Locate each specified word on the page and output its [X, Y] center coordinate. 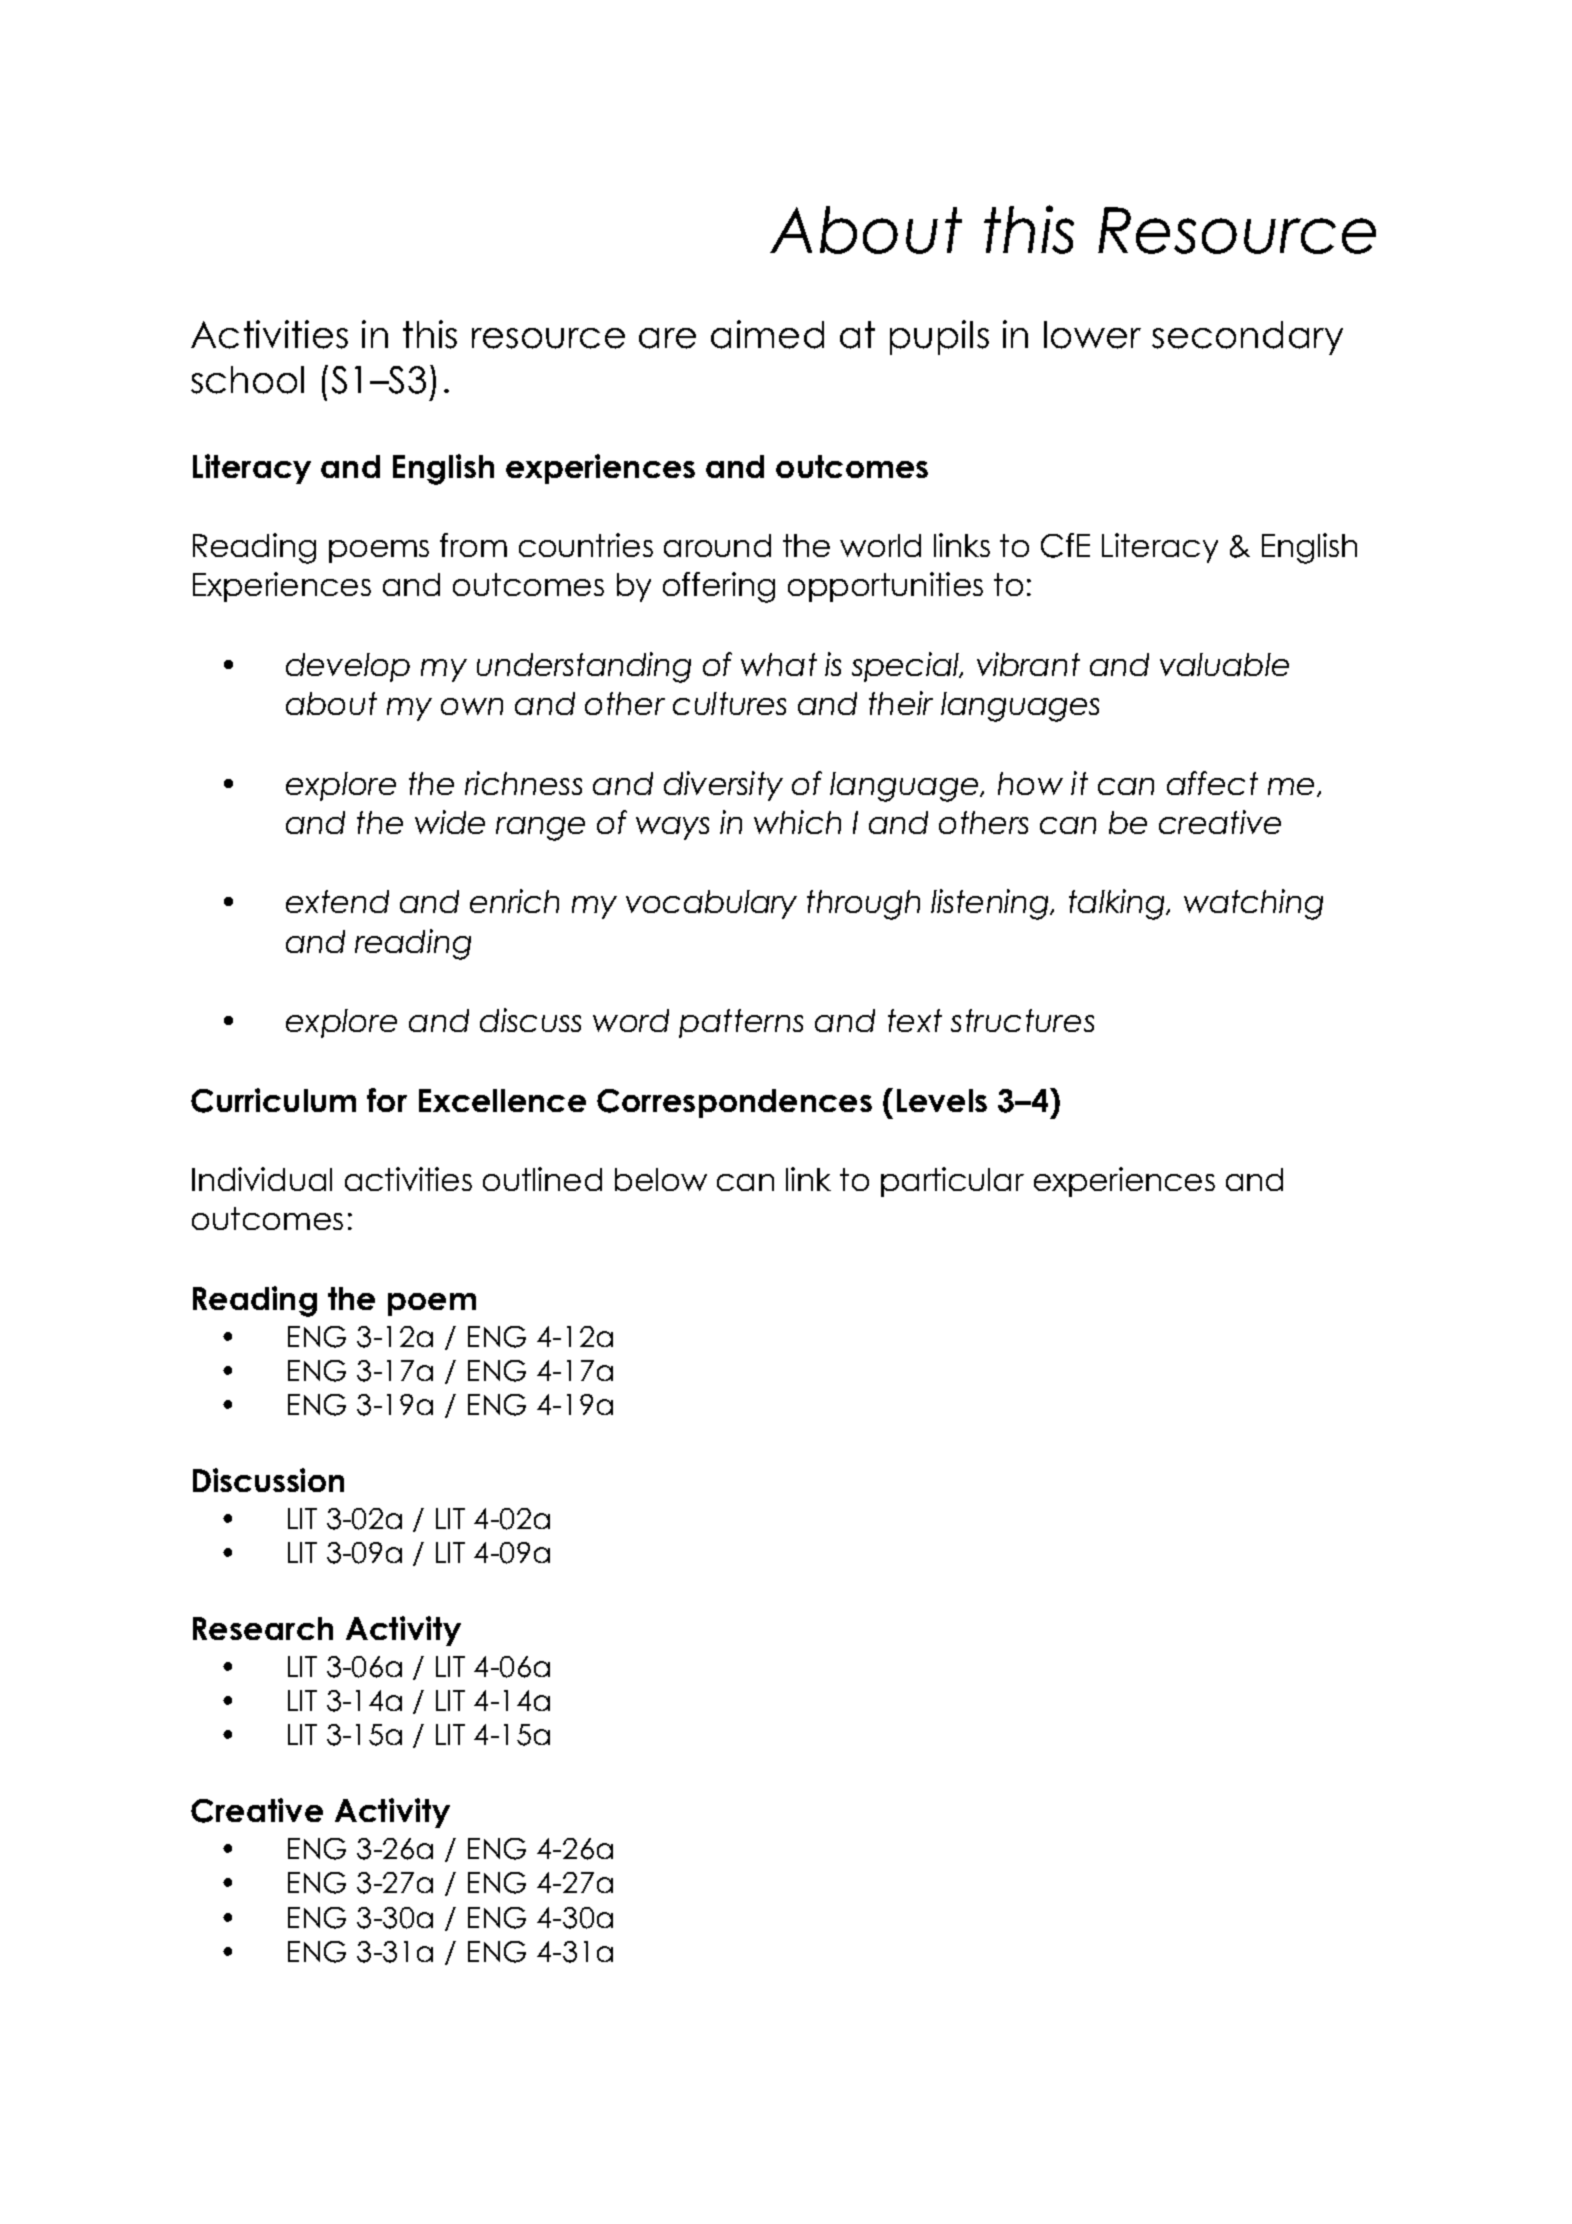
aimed [767, 334]
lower [1092, 335]
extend [337, 901]
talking [1118, 904]
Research [263, 1628]
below [661, 1179]
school [247, 380]
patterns [741, 1023]
